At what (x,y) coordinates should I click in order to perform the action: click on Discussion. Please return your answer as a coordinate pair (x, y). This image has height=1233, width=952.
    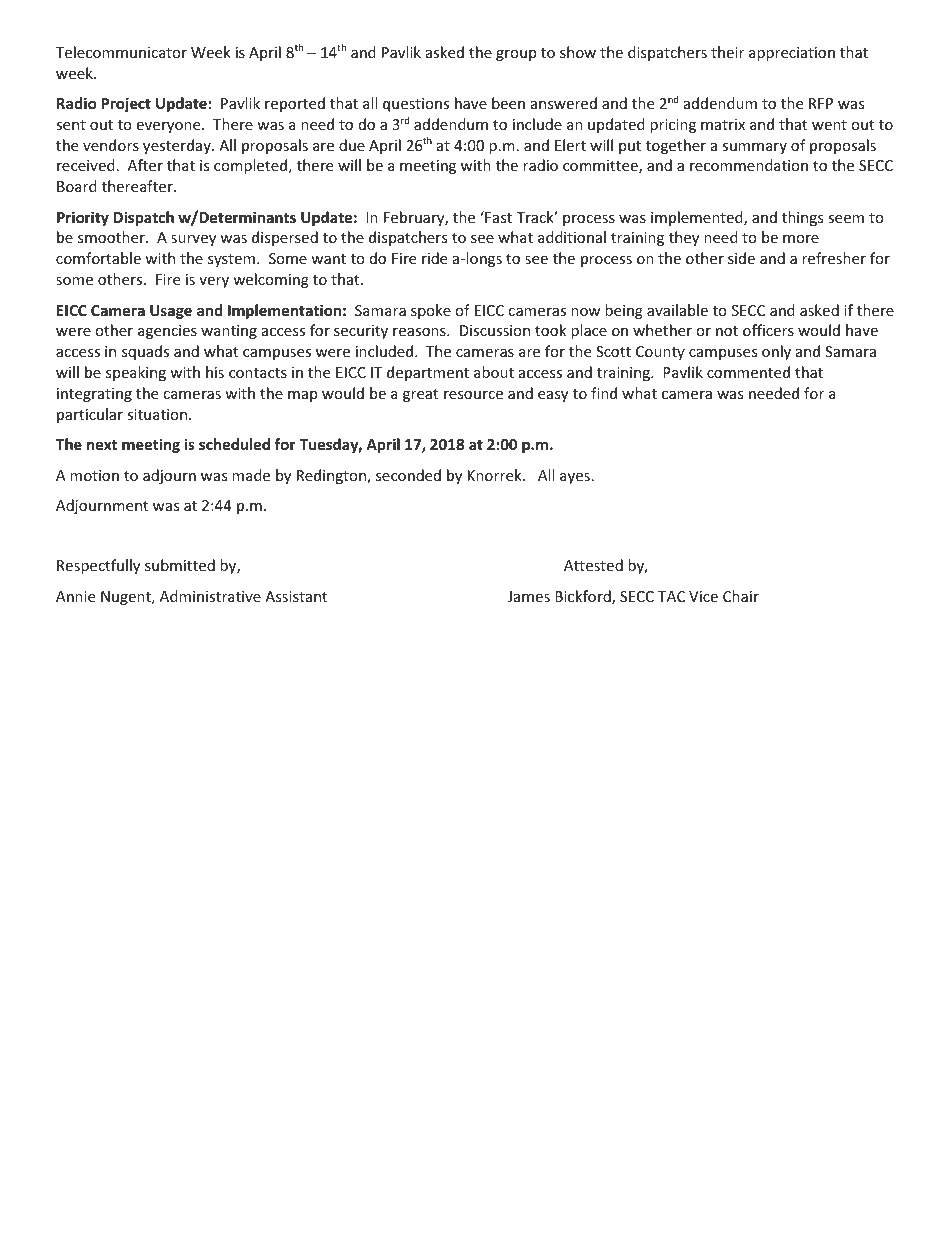
    Looking at the image, I should click on (495, 330).
